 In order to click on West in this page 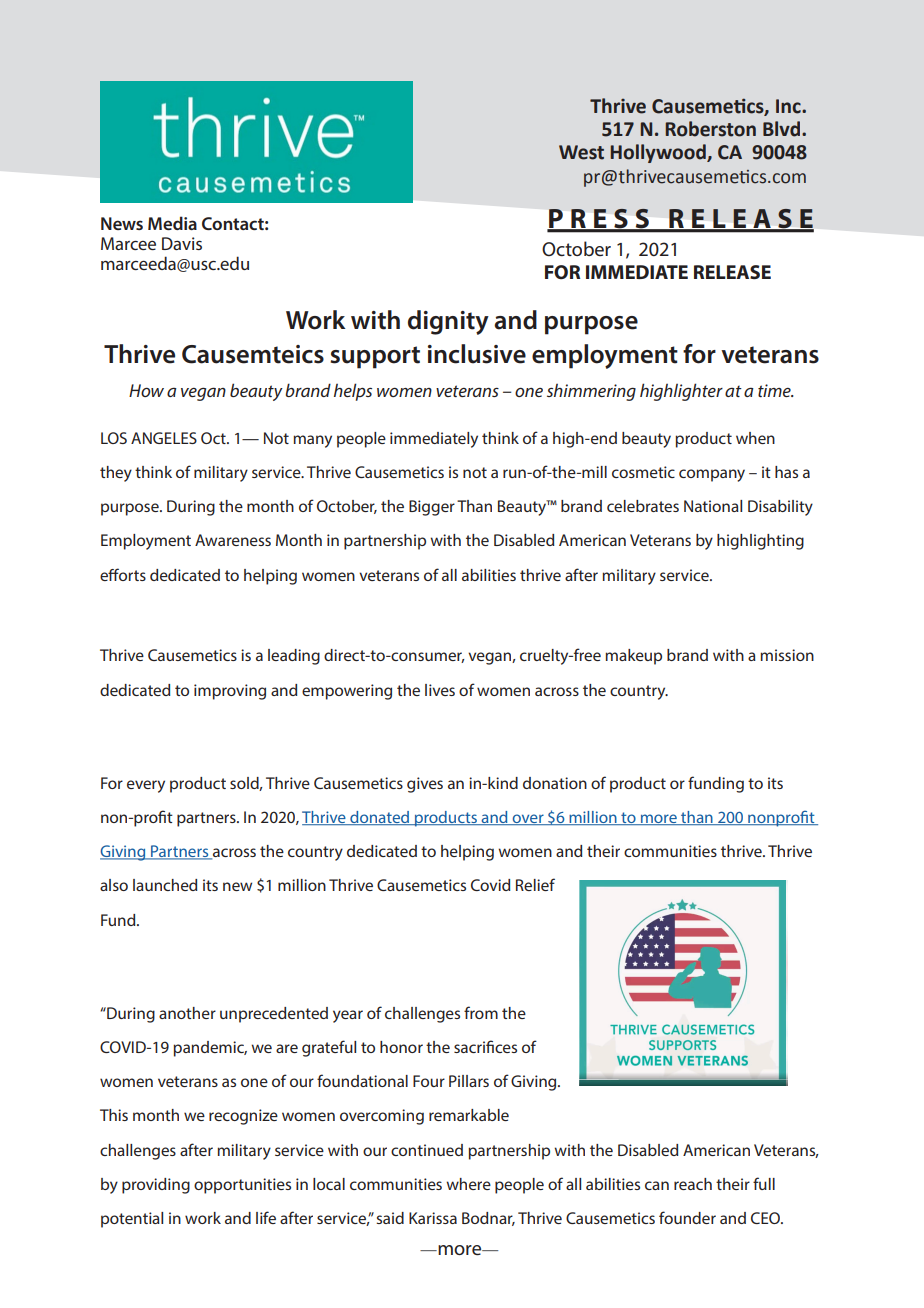, I will do `click(581, 152)`.
